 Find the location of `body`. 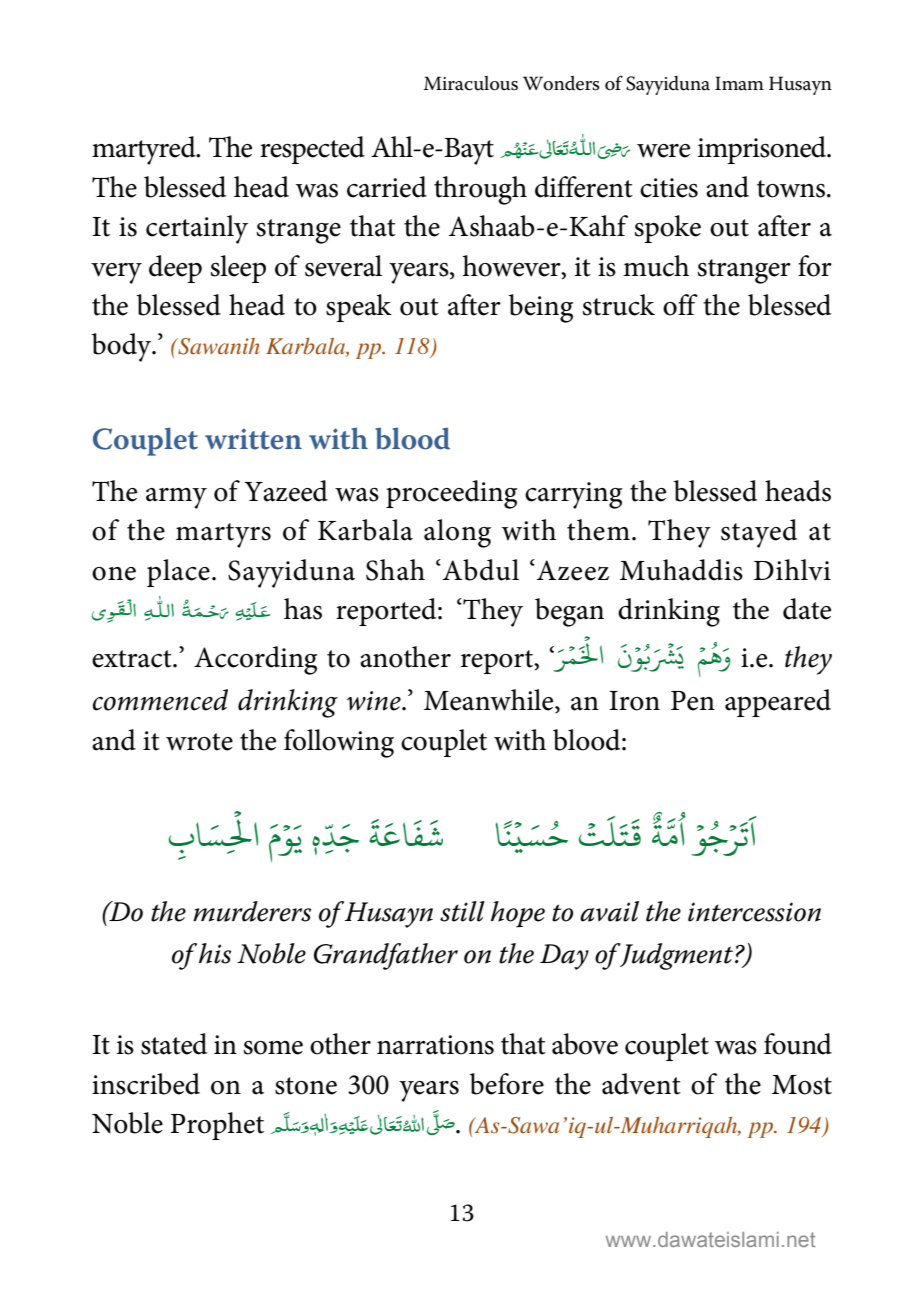

body is located at coordinates (123, 347).
